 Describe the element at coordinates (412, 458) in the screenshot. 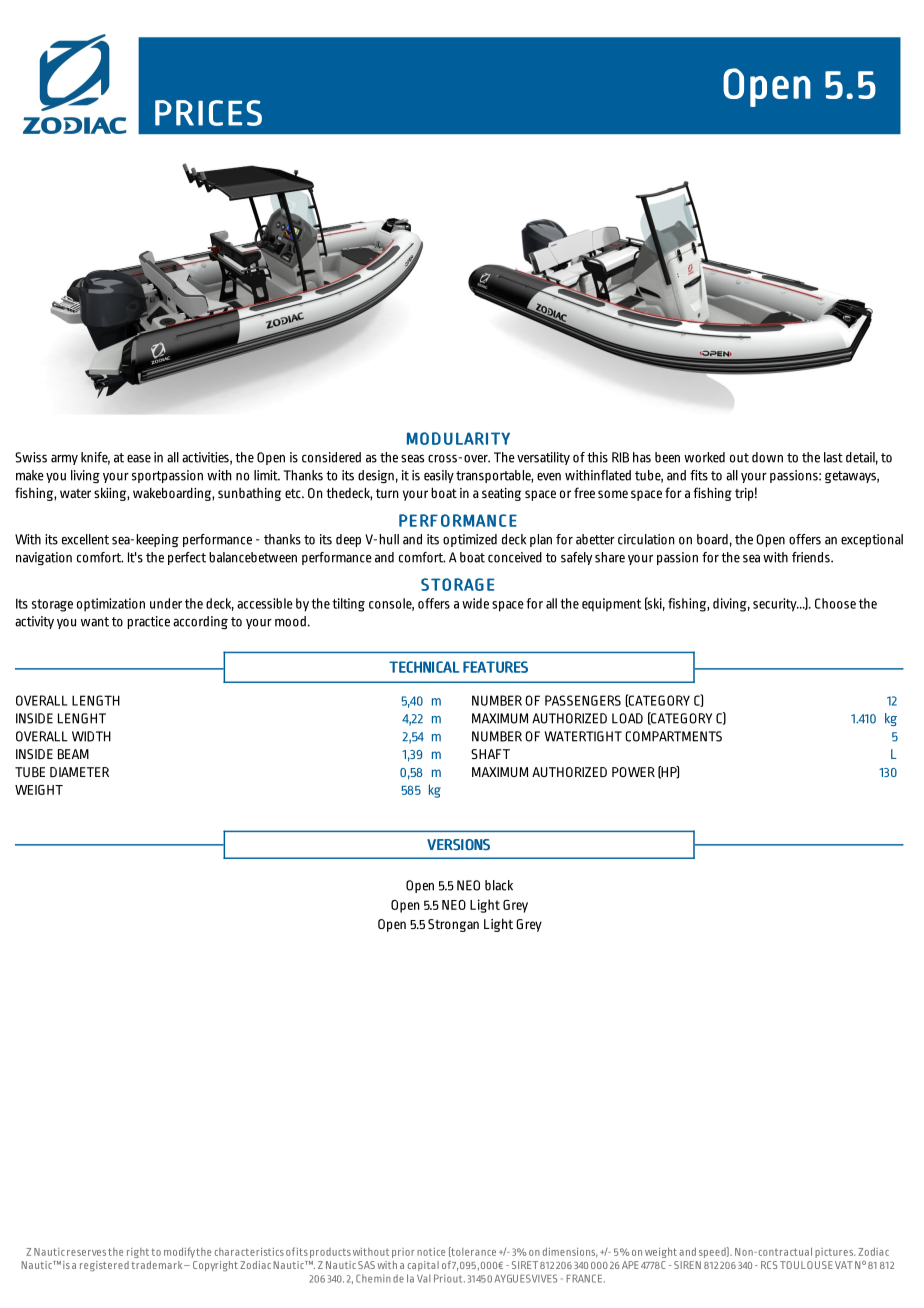

I see `seas` at that location.
